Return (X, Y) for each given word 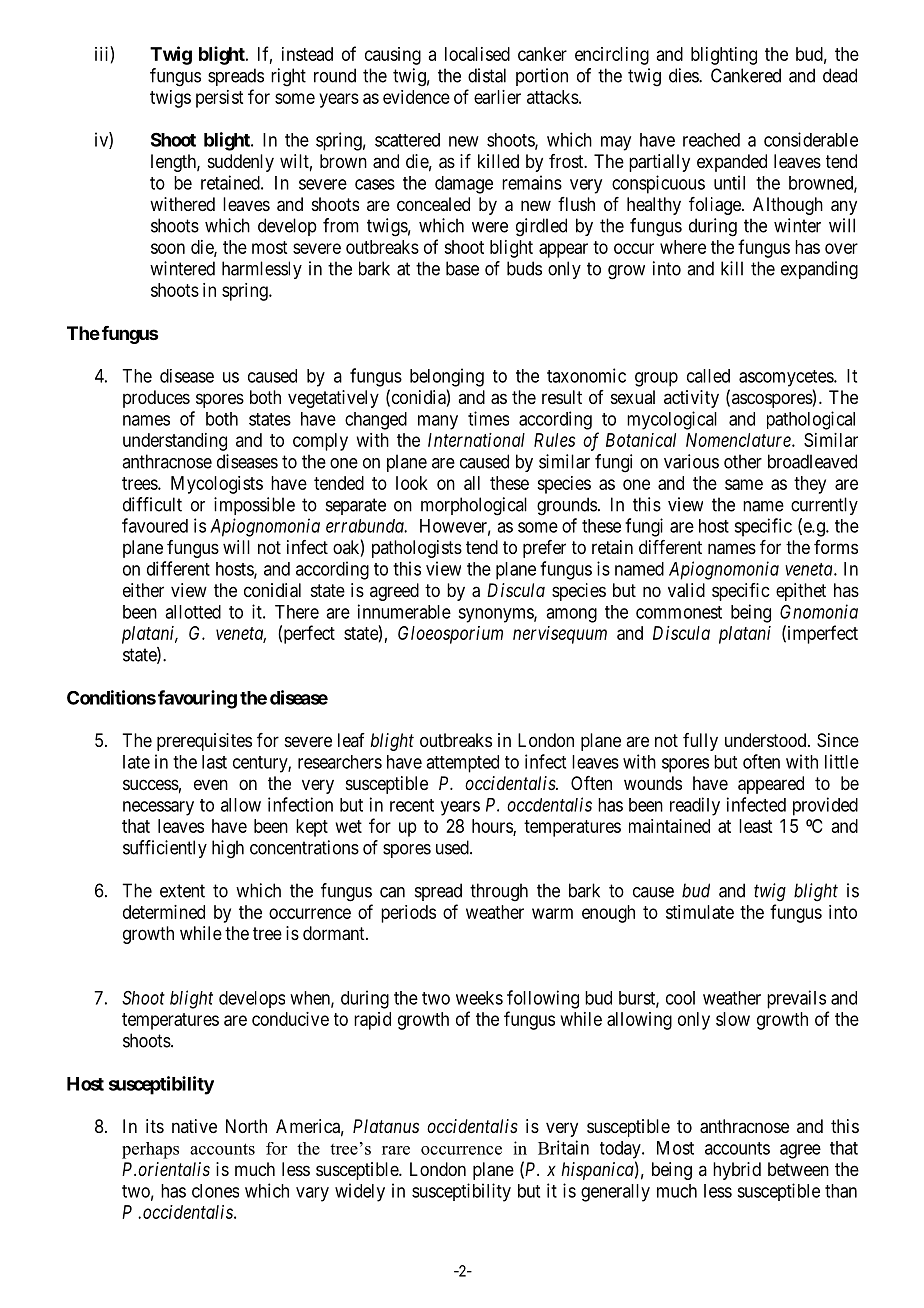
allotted (193, 612)
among (571, 615)
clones (215, 1191)
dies (684, 75)
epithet (801, 592)
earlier (497, 97)
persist (219, 99)
